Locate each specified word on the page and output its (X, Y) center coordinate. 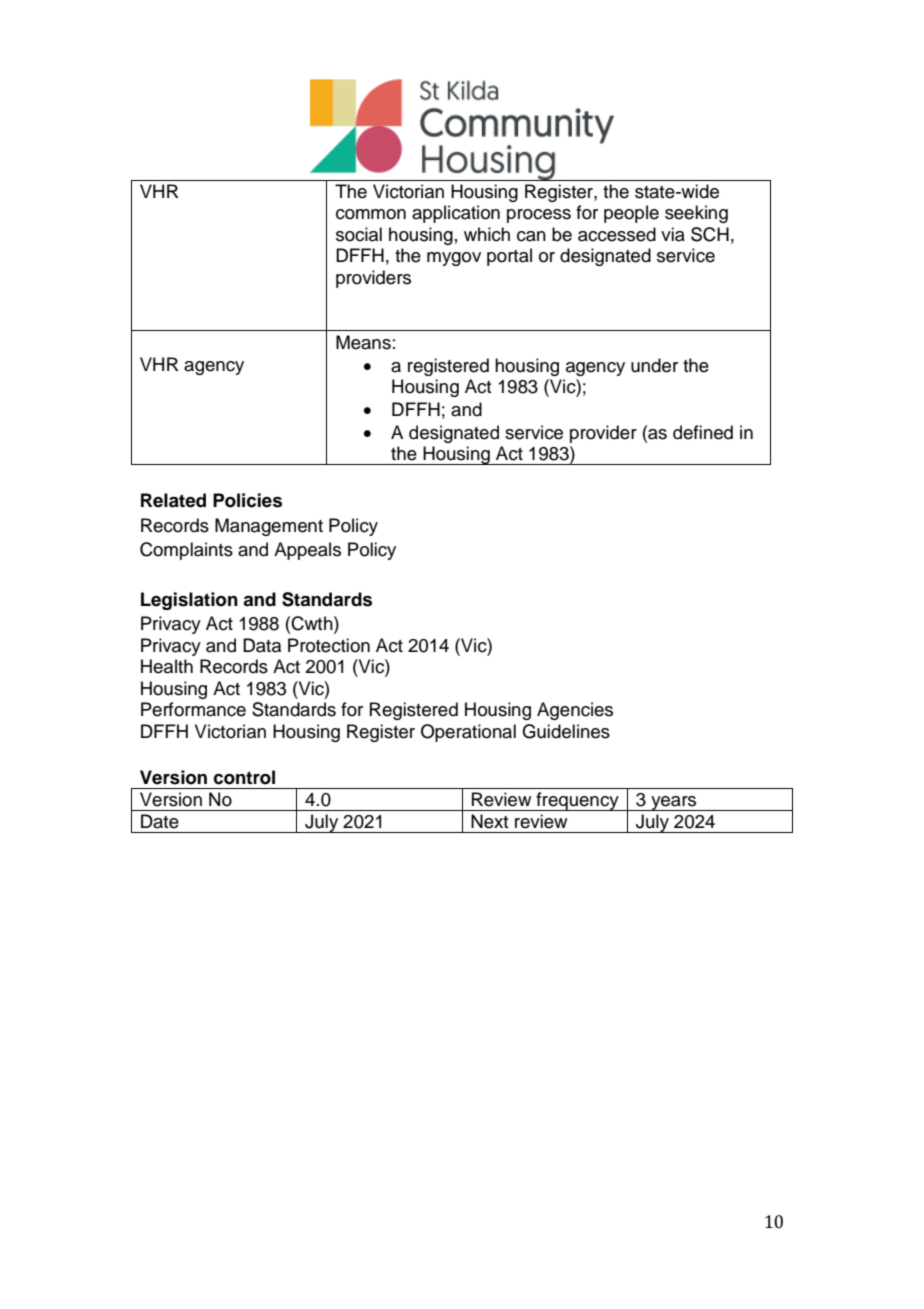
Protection (329, 645)
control (244, 777)
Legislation (189, 601)
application (456, 214)
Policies (247, 500)
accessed (617, 234)
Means (363, 342)
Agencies (575, 711)
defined (703, 432)
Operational (468, 733)
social (359, 234)
